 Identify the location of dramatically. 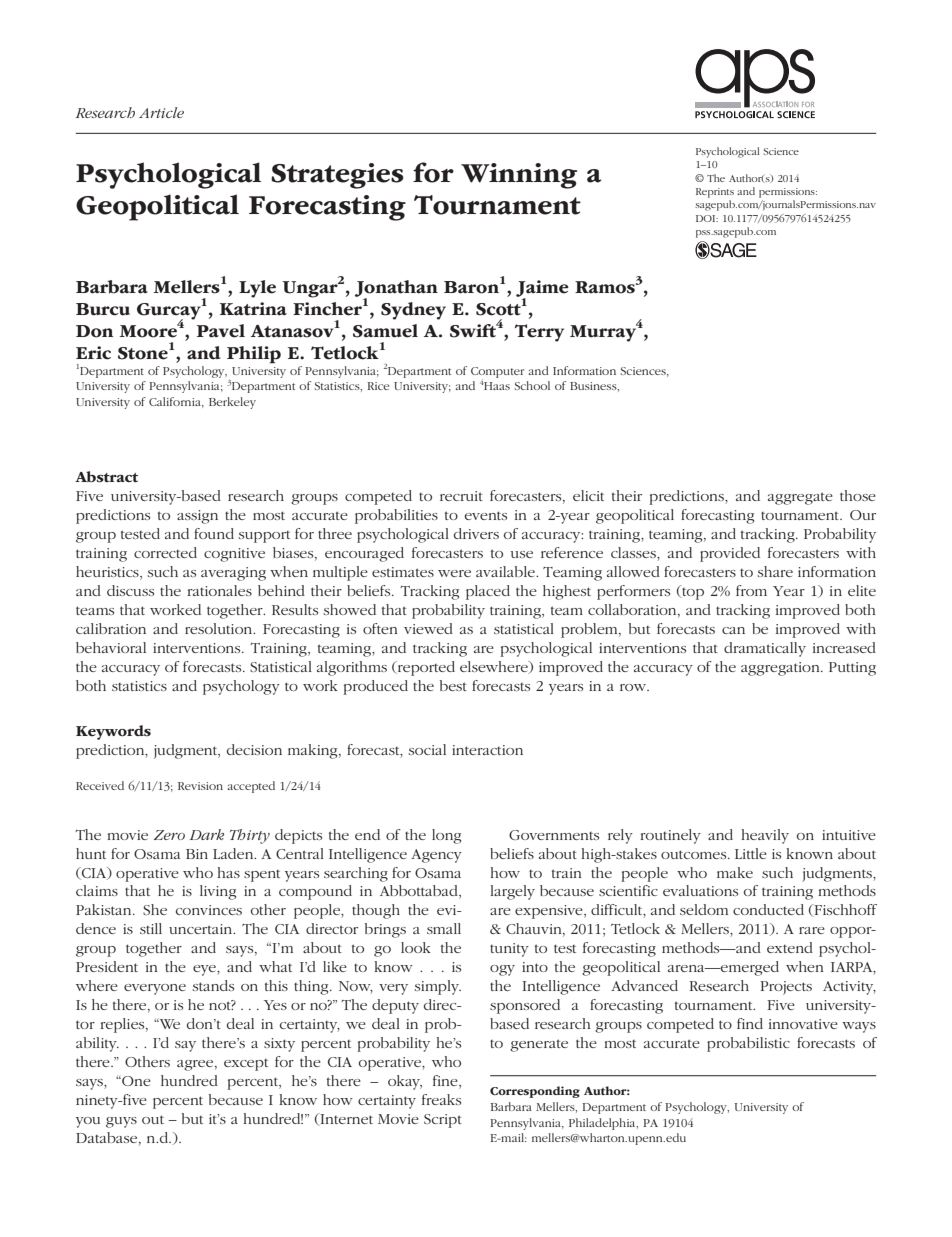
(765, 649).
